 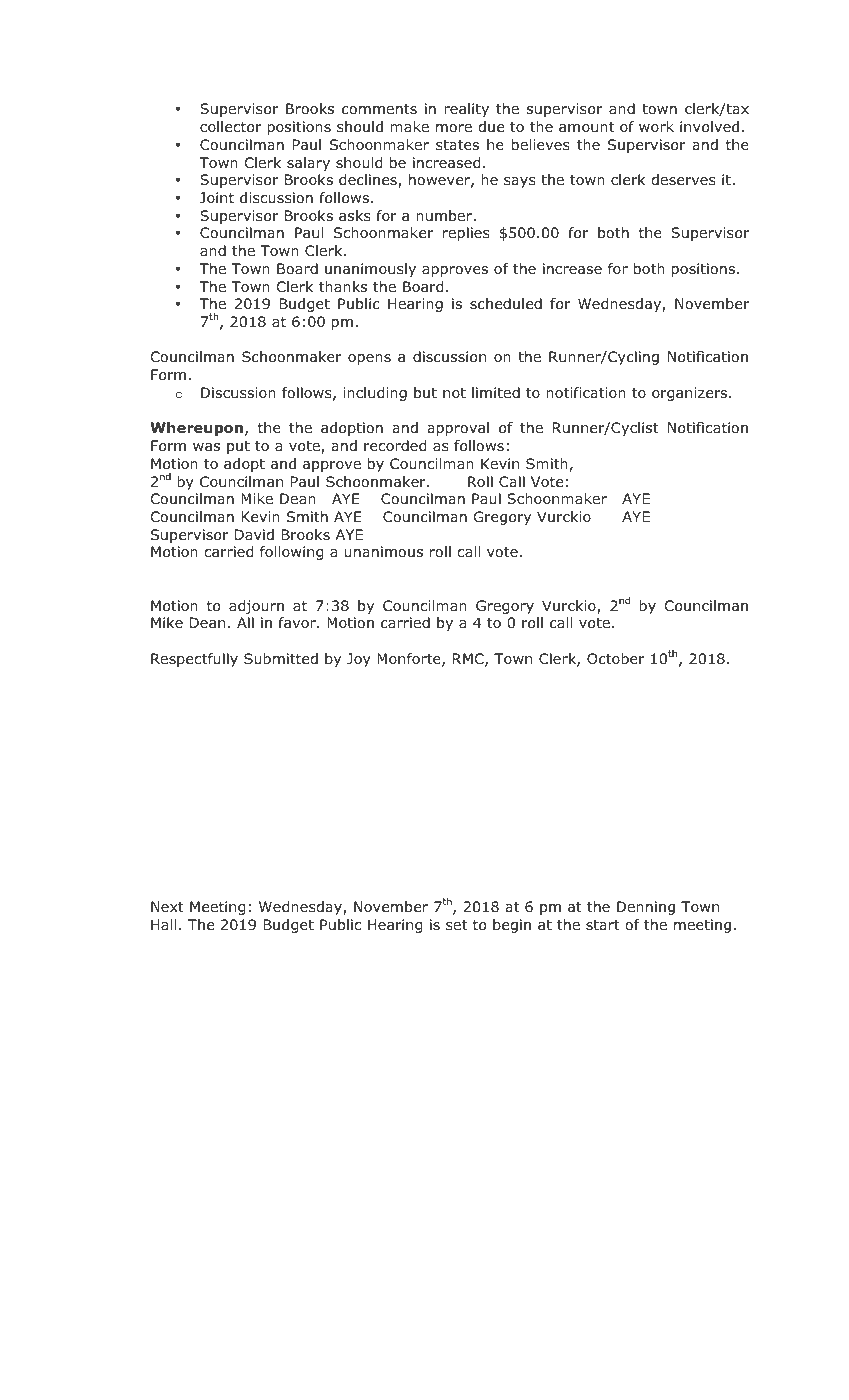 What do you see at coordinates (656, 126) in the screenshot?
I see `work` at bounding box center [656, 126].
